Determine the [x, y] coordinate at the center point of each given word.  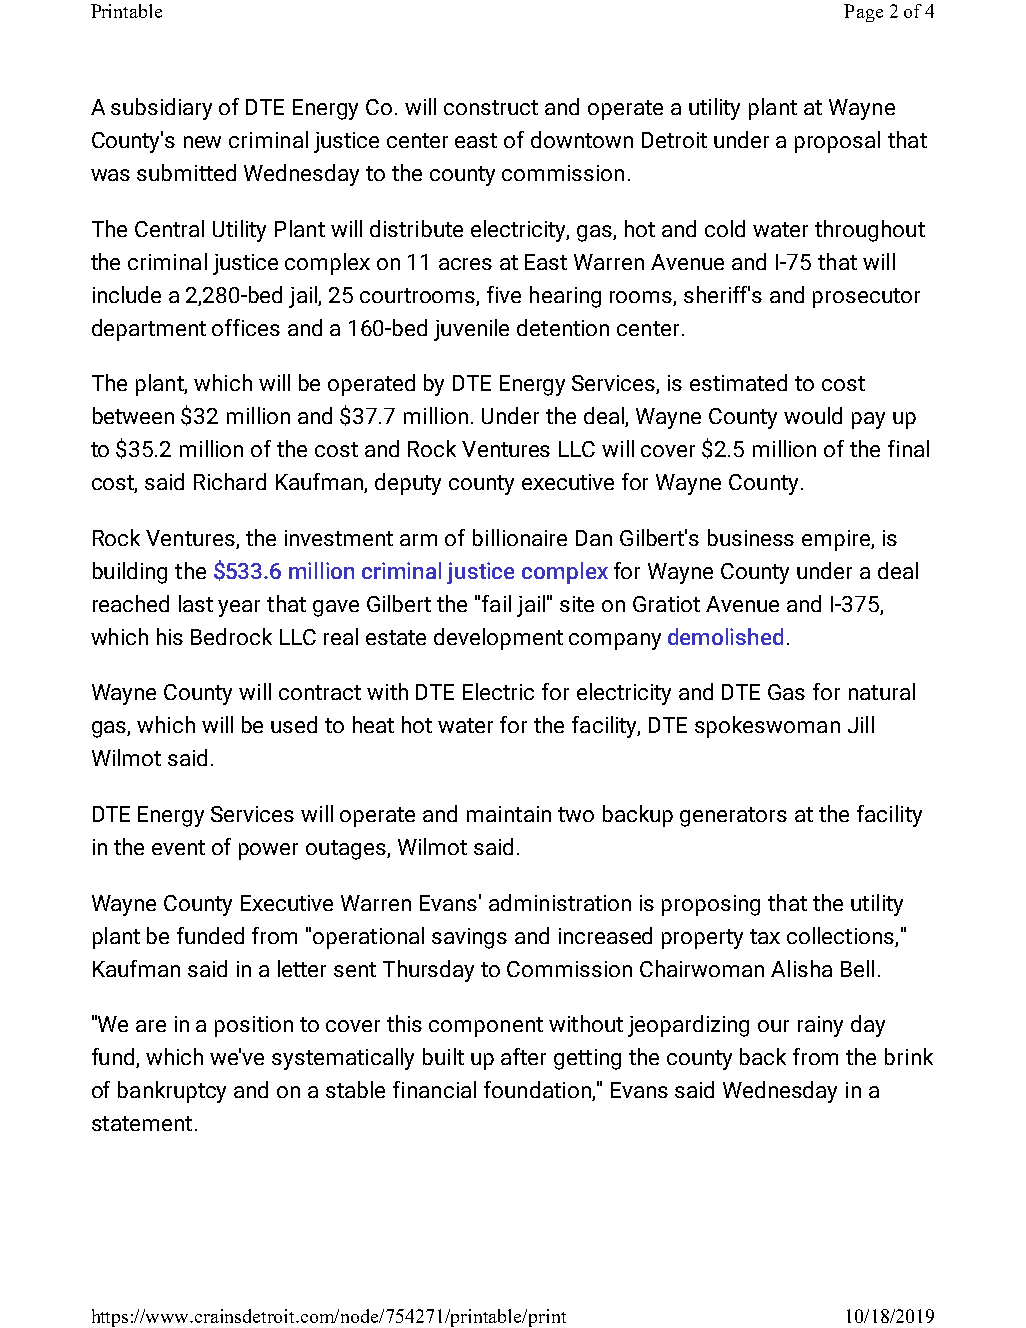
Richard [230, 481]
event [178, 847]
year [239, 608]
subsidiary [161, 109]
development [498, 639]
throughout [870, 231]
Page [863, 13]
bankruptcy [172, 1092]
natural [882, 691]
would [813, 415]
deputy [408, 484]
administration [560, 902]
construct [491, 107]
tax [765, 936]
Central [169, 228]
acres [465, 264]
